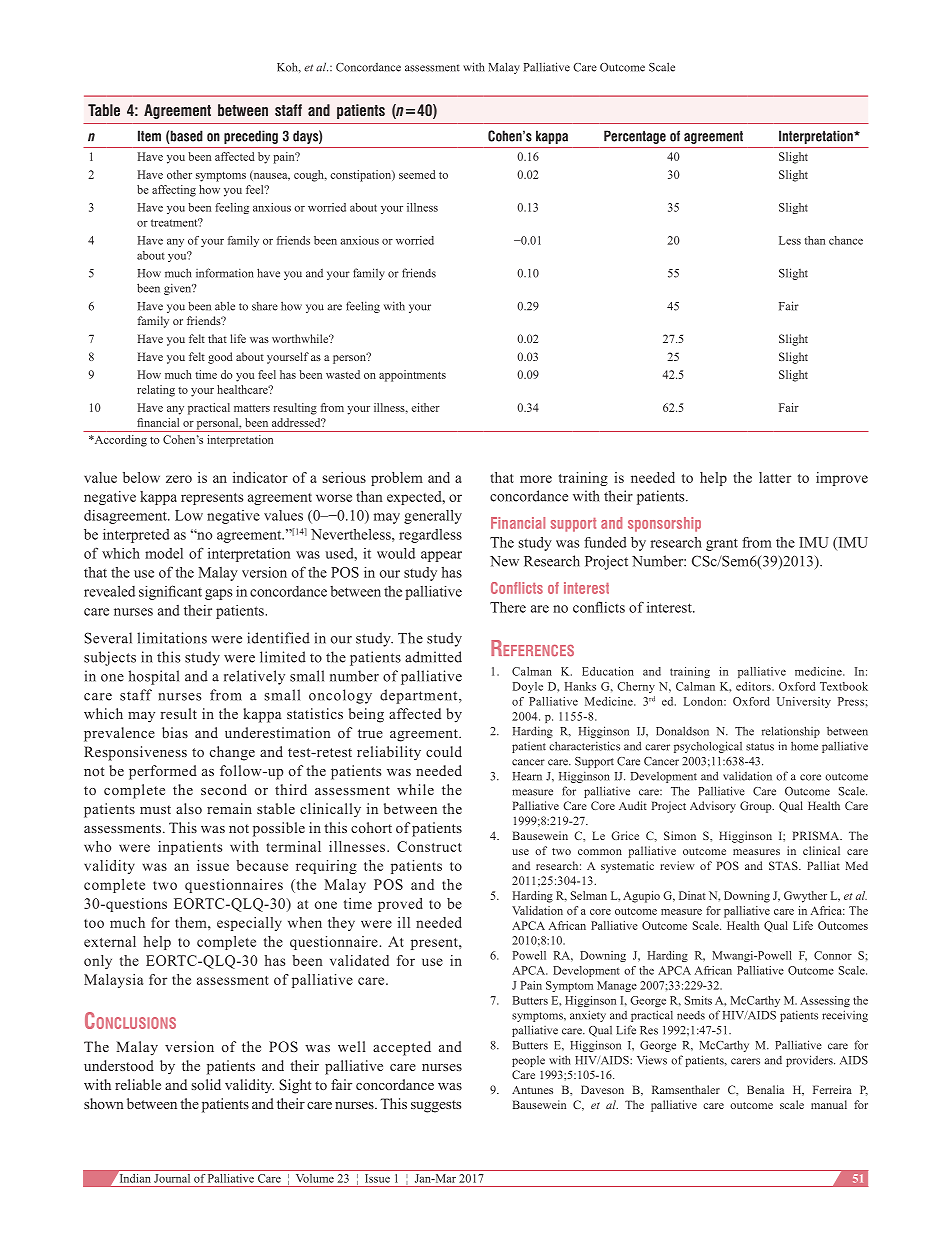 The height and width of the document is (1233, 952). What do you see at coordinates (179, 174) in the document?
I see `other` at bounding box center [179, 174].
